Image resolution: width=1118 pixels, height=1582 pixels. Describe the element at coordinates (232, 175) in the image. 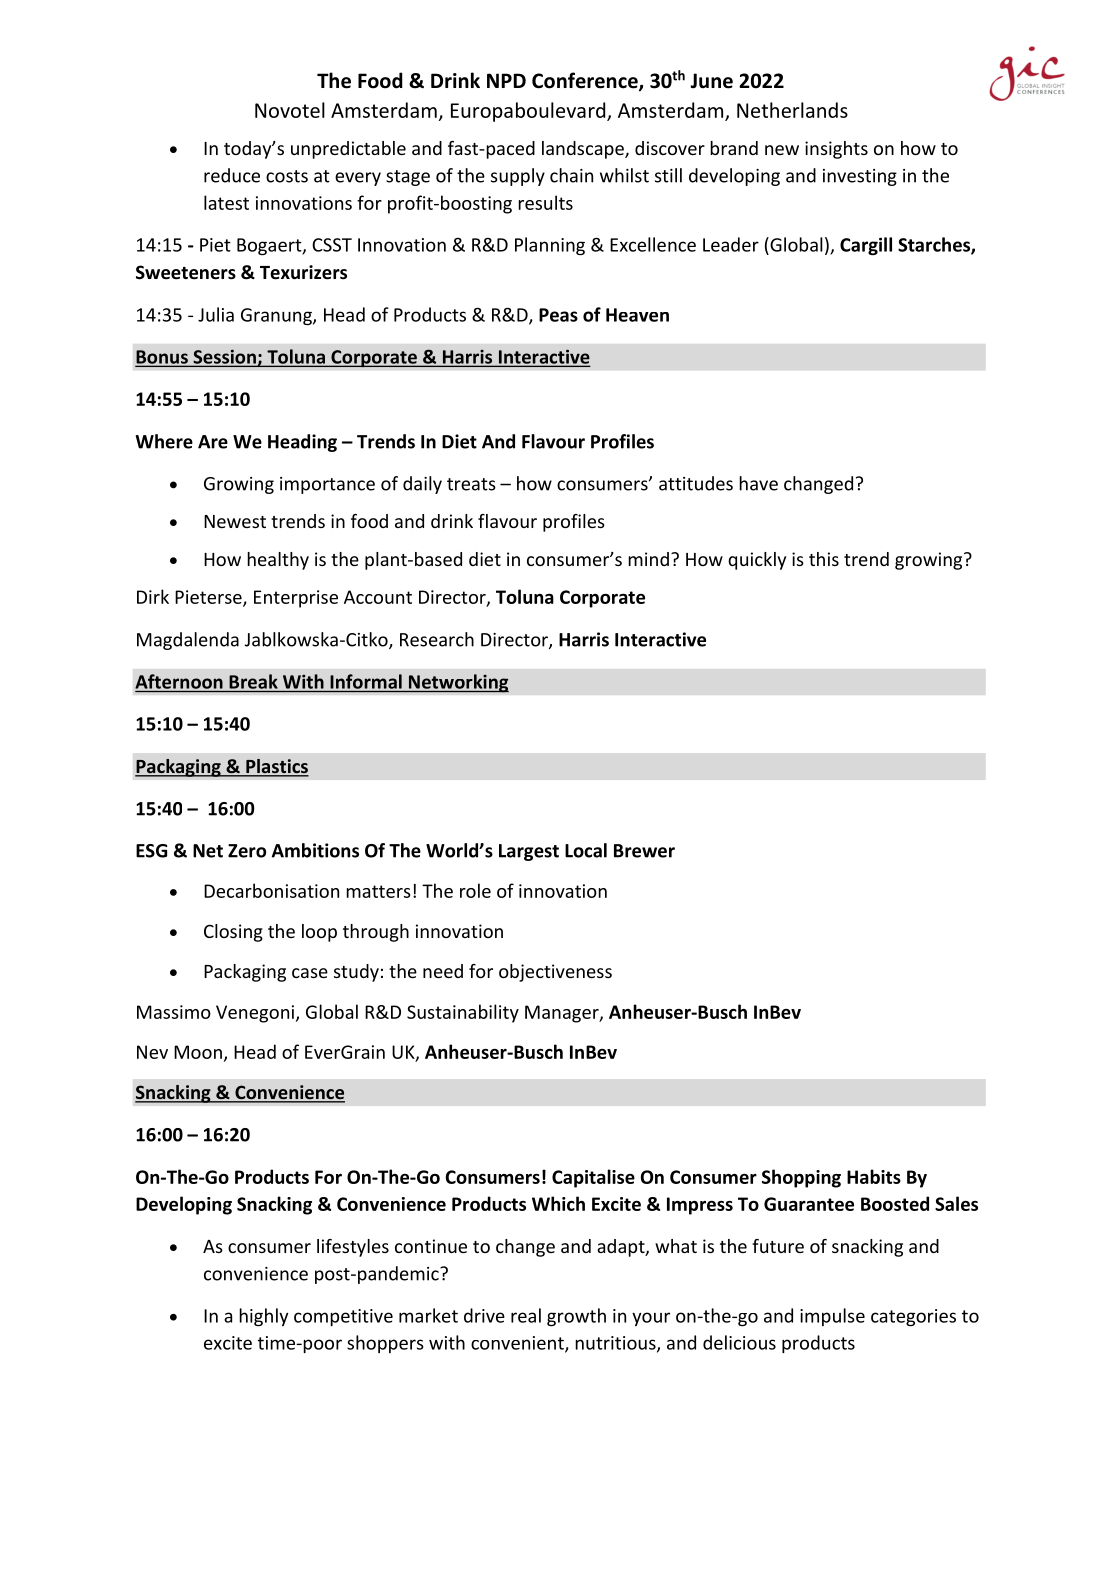

I see `reduce` at that location.
